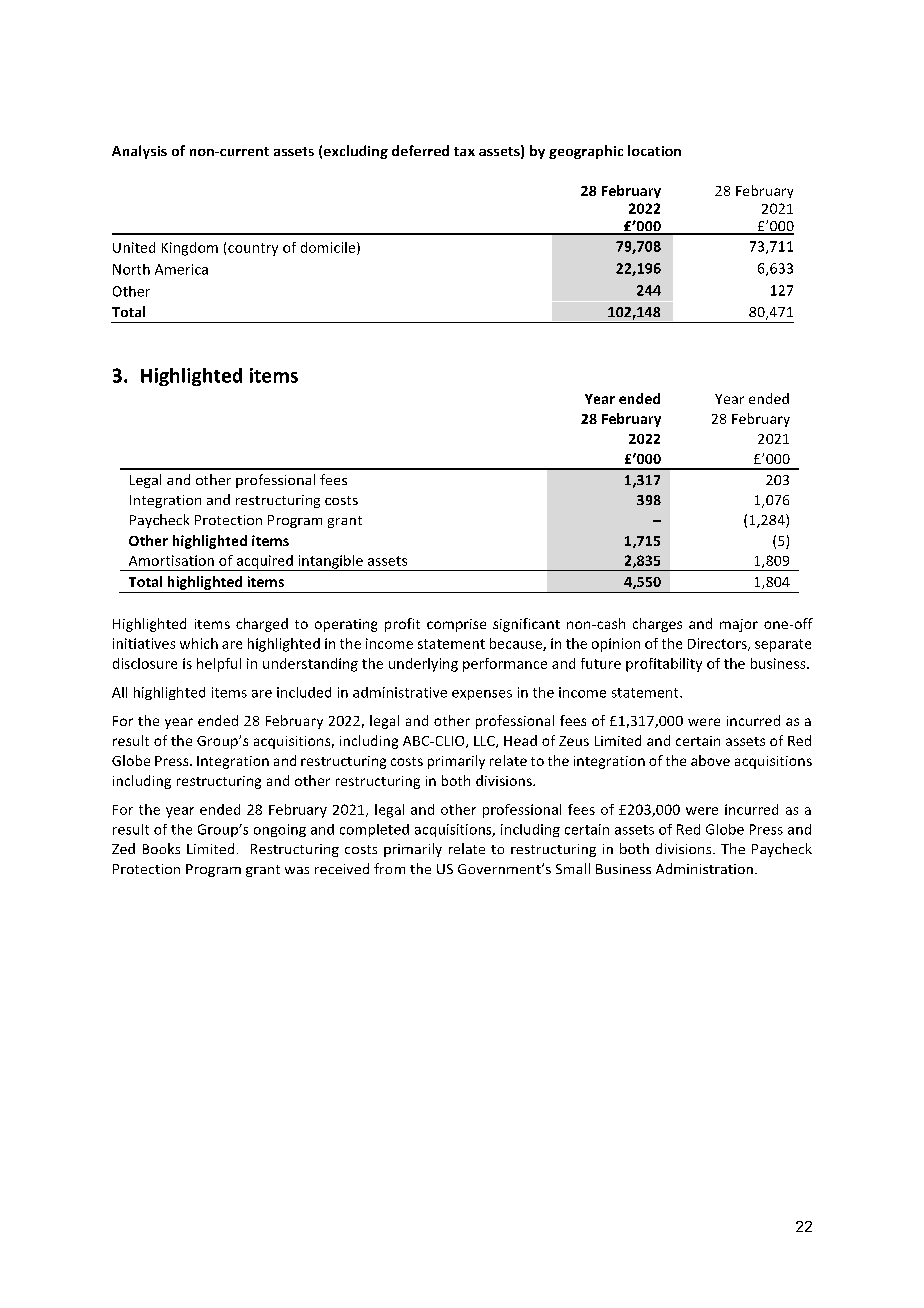 This image has width=924, height=1308. What do you see at coordinates (199, 643) in the image?
I see `which` at bounding box center [199, 643].
